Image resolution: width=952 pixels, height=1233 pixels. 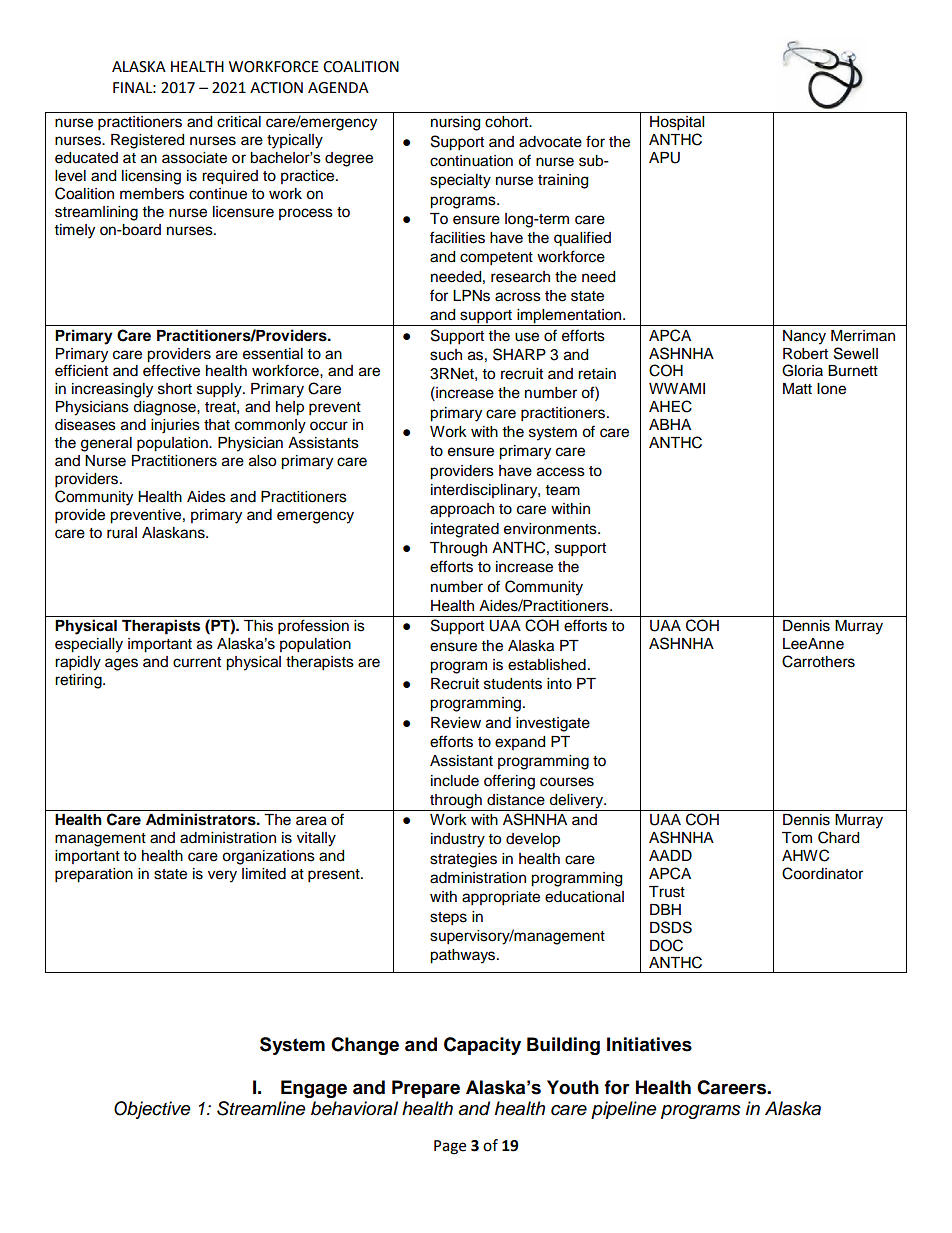 What do you see at coordinates (455, 123) in the screenshot?
I see `nursing` at bounding box center [455, 123].
